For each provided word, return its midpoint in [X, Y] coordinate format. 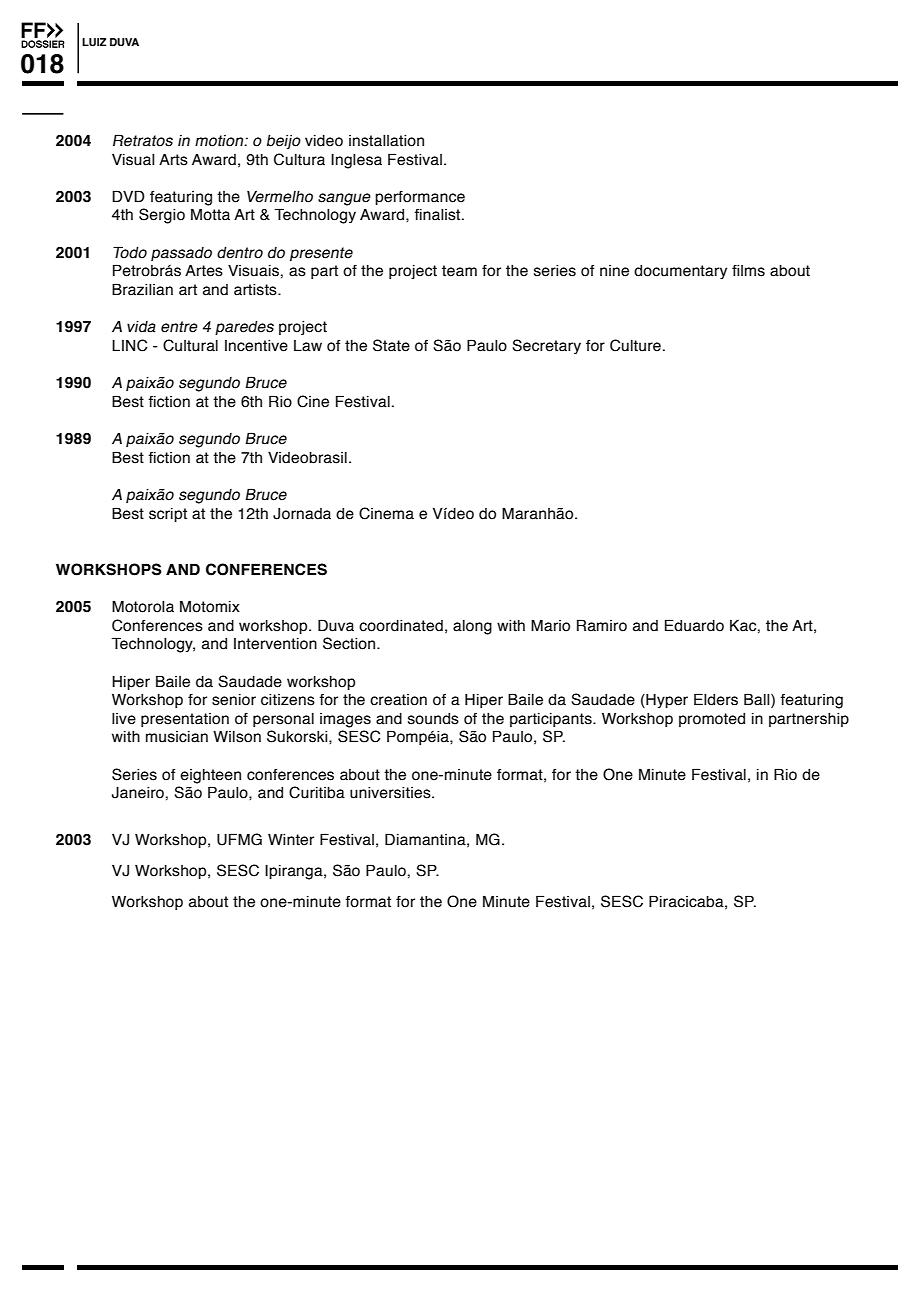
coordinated [401, 626]
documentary [680, 272]
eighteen [210, 776]
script [168, 515]
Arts [173, 159]
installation [386, 141]
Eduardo [694, 625]
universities [391, 793]
